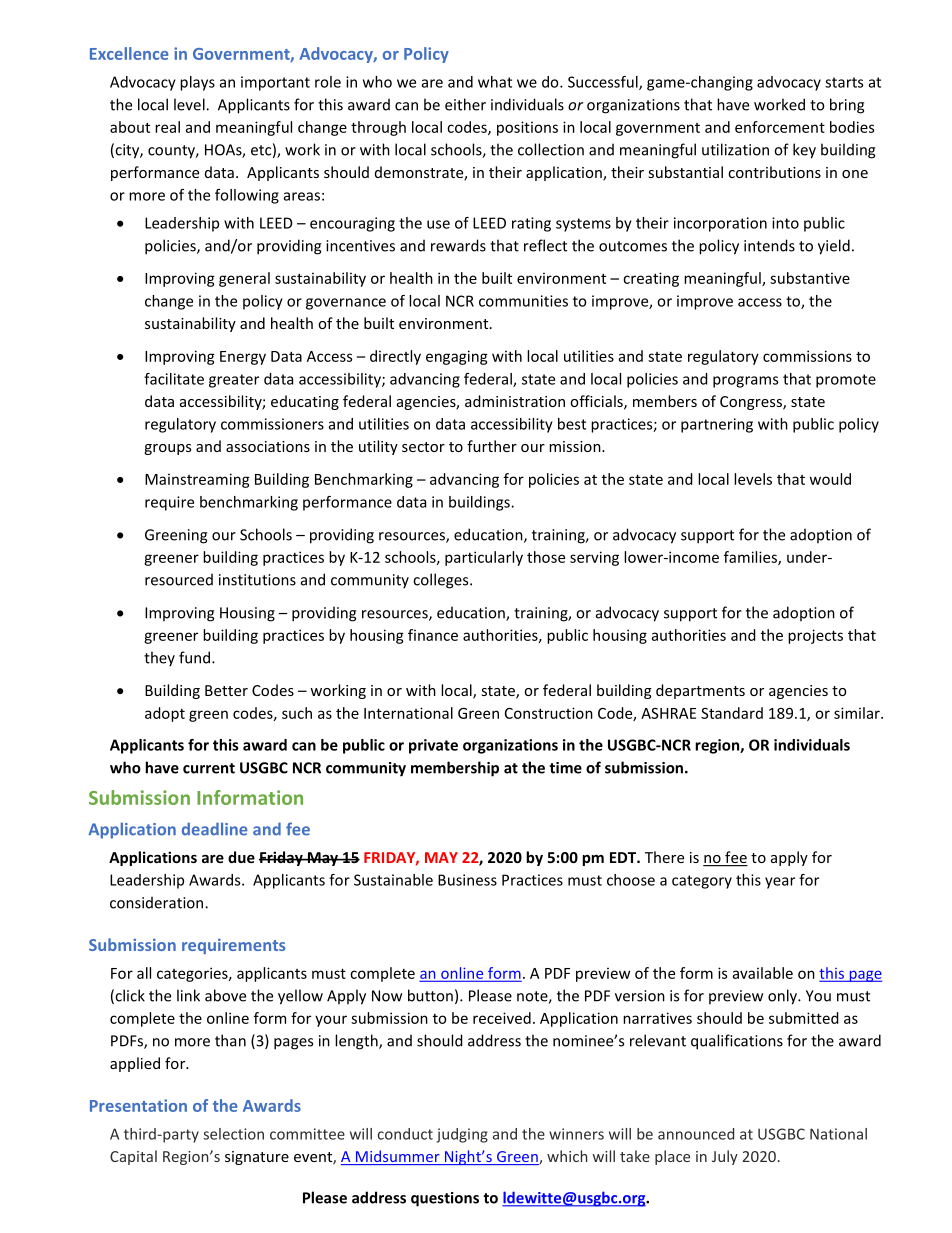 The image size is (952, 1233). What do you see at coordinates (194, 657) in the screenshot?
I see `fund` at bounding box center [194, 657].
